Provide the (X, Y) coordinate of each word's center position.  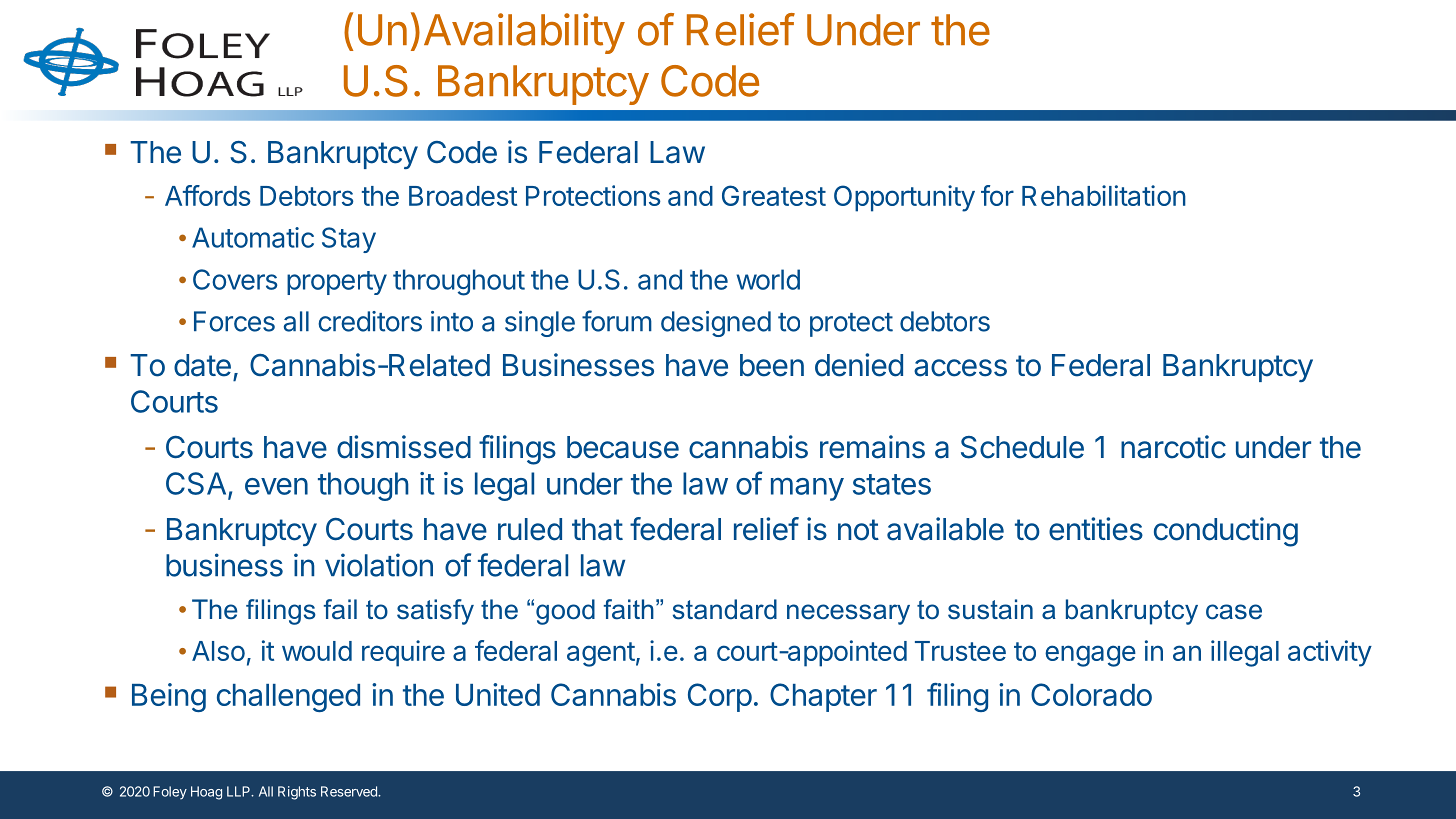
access (960, 368)
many (807, 489)
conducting (1226, 532)
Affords (208, 195)
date (202, 365)
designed (716, 324)
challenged (288, 698)
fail (340, 609)
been (772, 365)
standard (725, 609)
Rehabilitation (1104, 195)
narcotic (1173, 447)
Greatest (774, 195)
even (276, 486)
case (1234, 612)
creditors (370, 321)
